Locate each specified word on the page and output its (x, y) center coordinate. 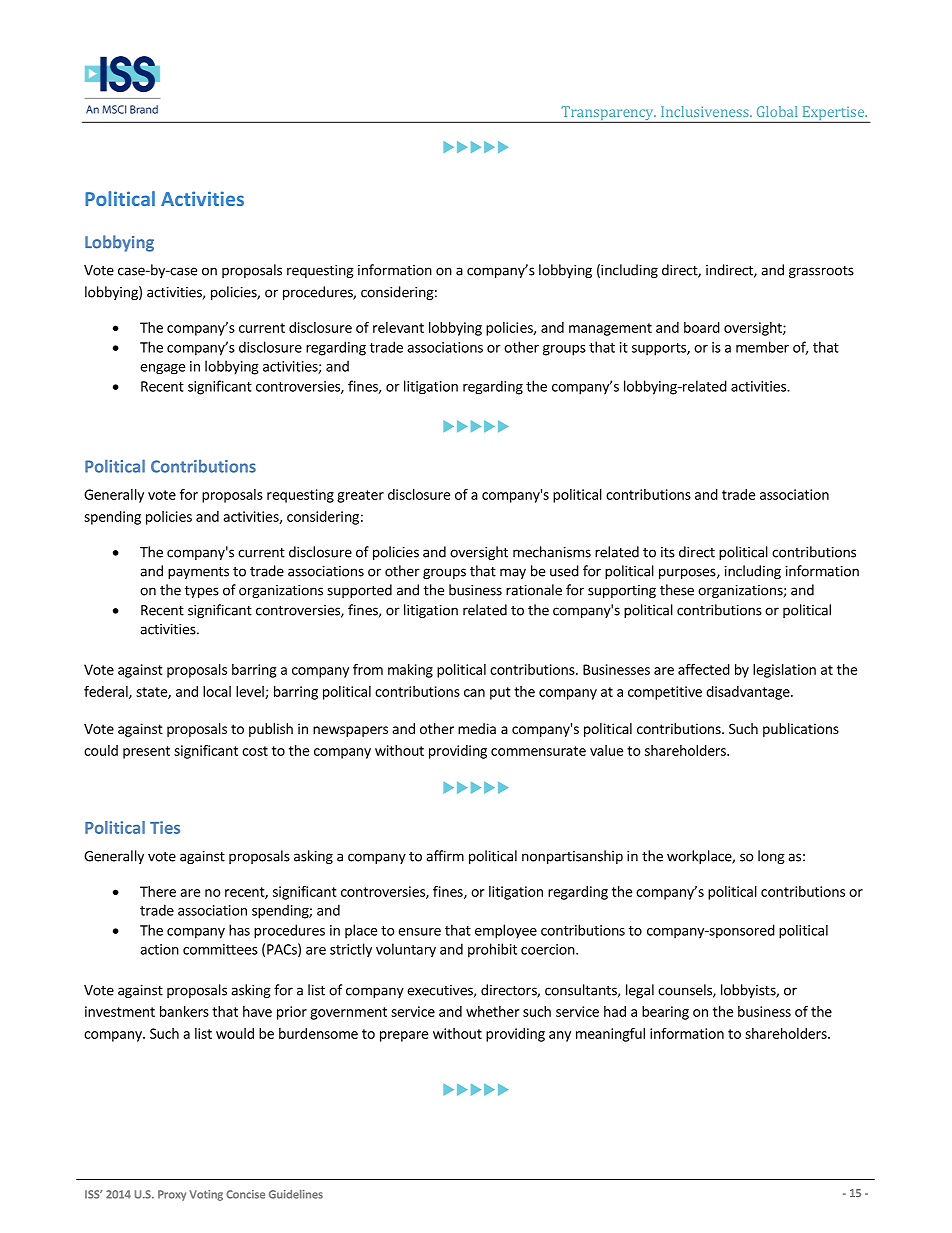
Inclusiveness (706, 111)
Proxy (172, 1195)
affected (704, 669)
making (410, 671)
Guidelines (296, 1194)
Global (777, 111)
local (217, 691)
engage (162, 369)
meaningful (610, 1035)
